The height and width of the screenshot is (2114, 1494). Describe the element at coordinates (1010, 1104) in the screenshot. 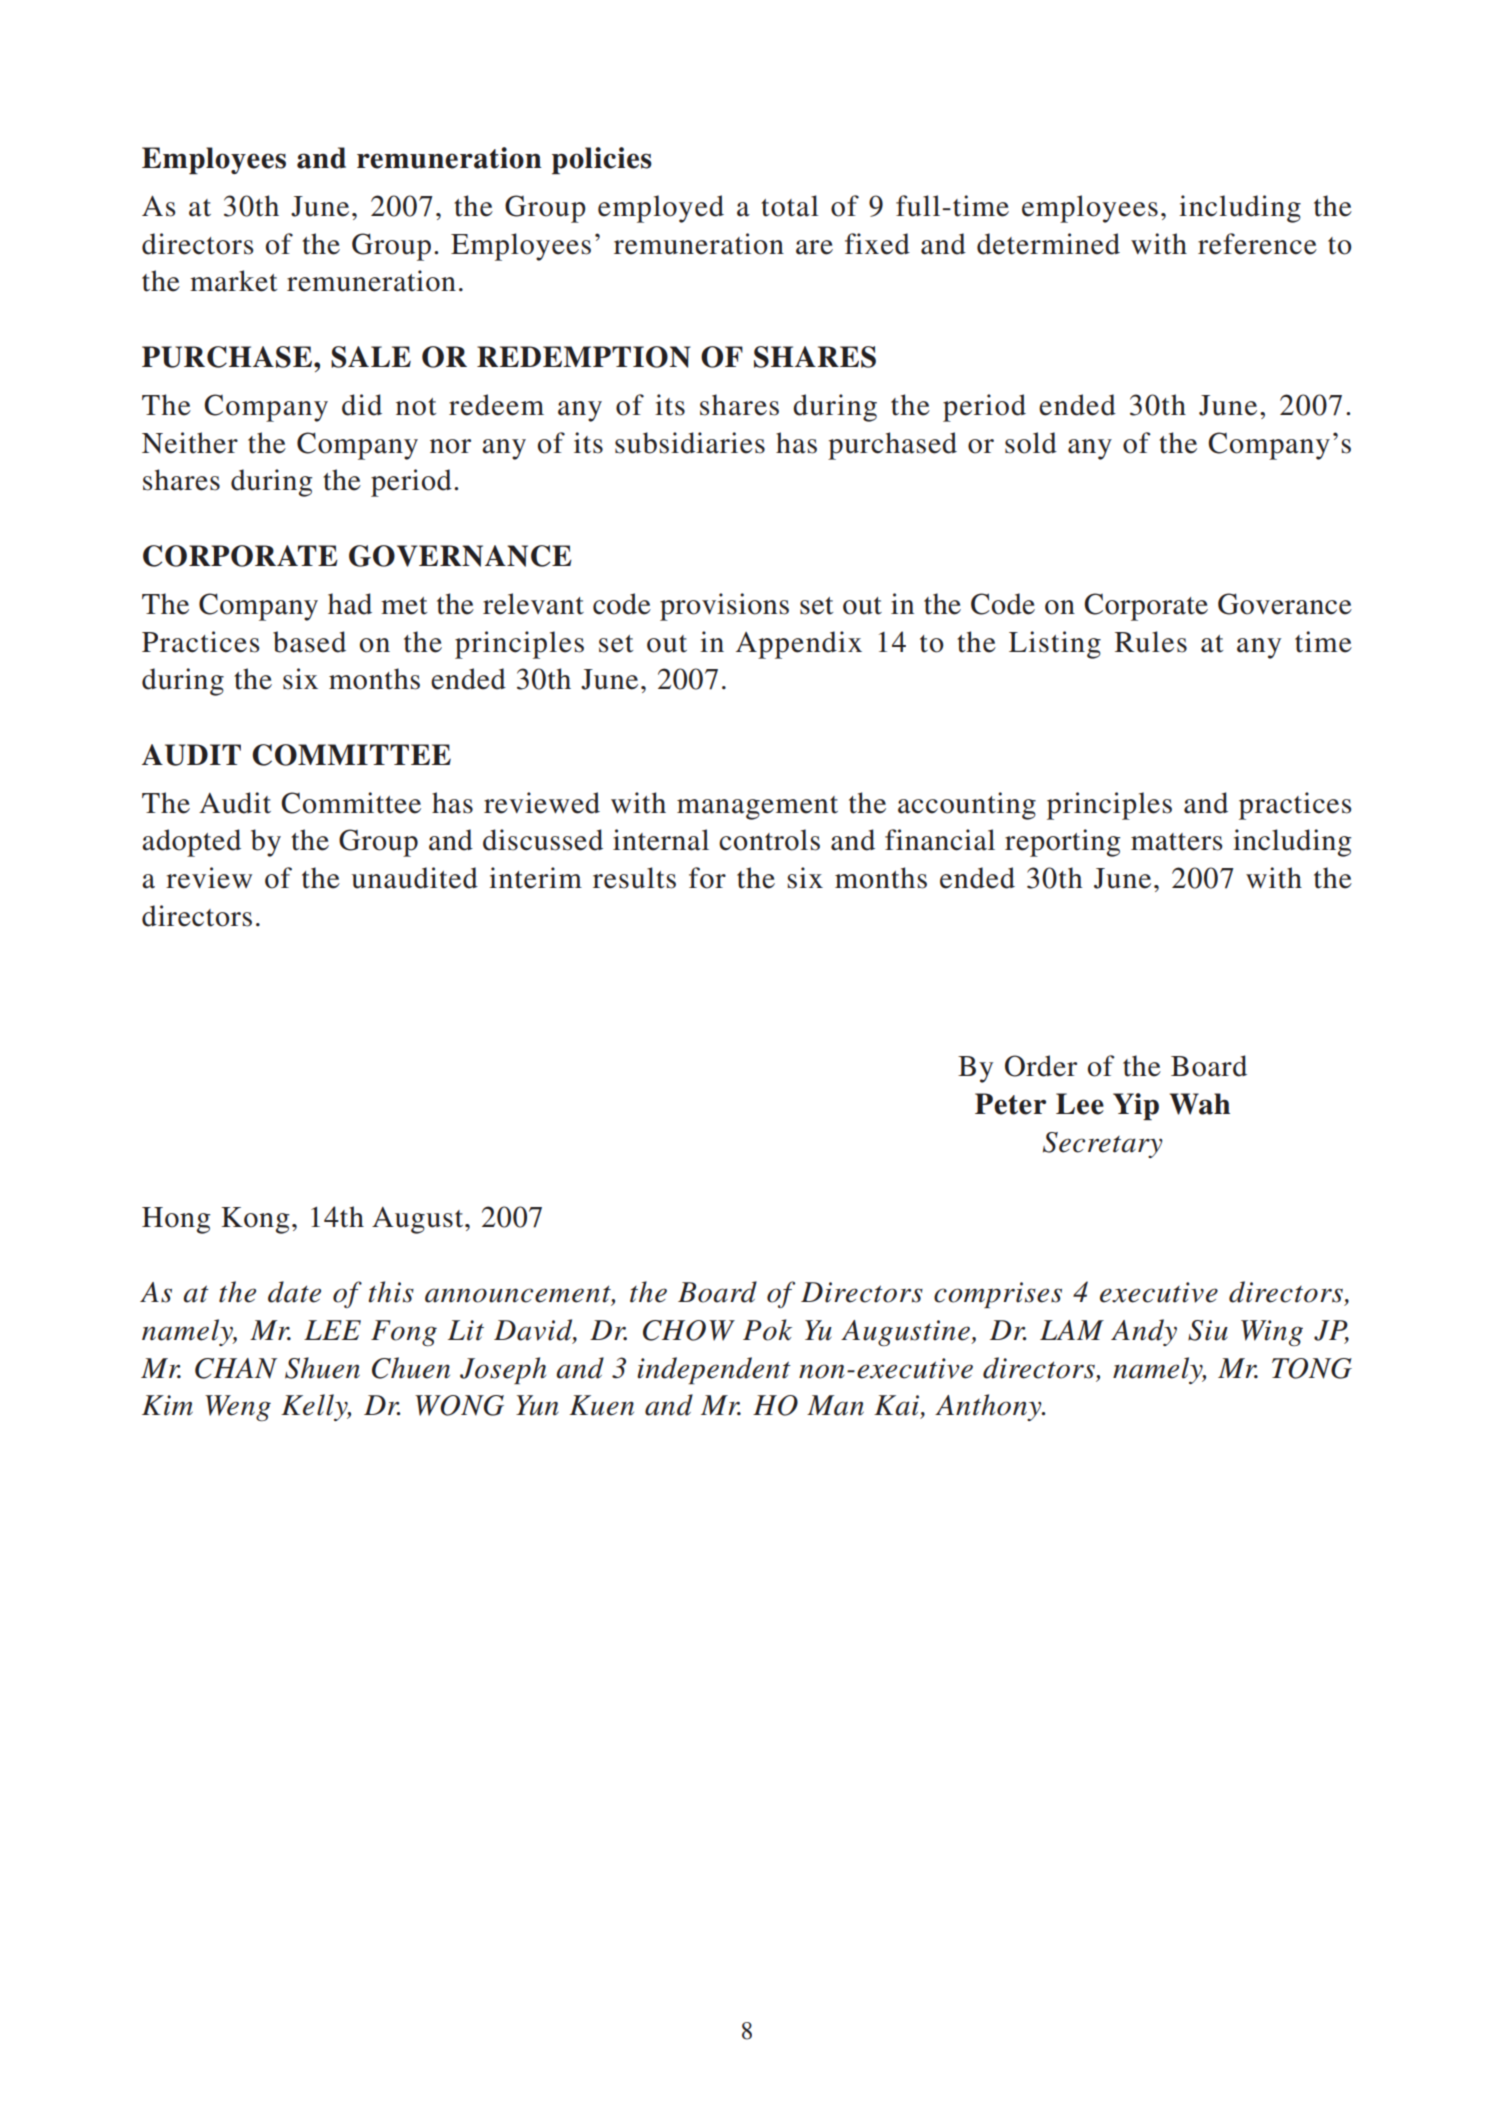

I see `Peter` at that location.
